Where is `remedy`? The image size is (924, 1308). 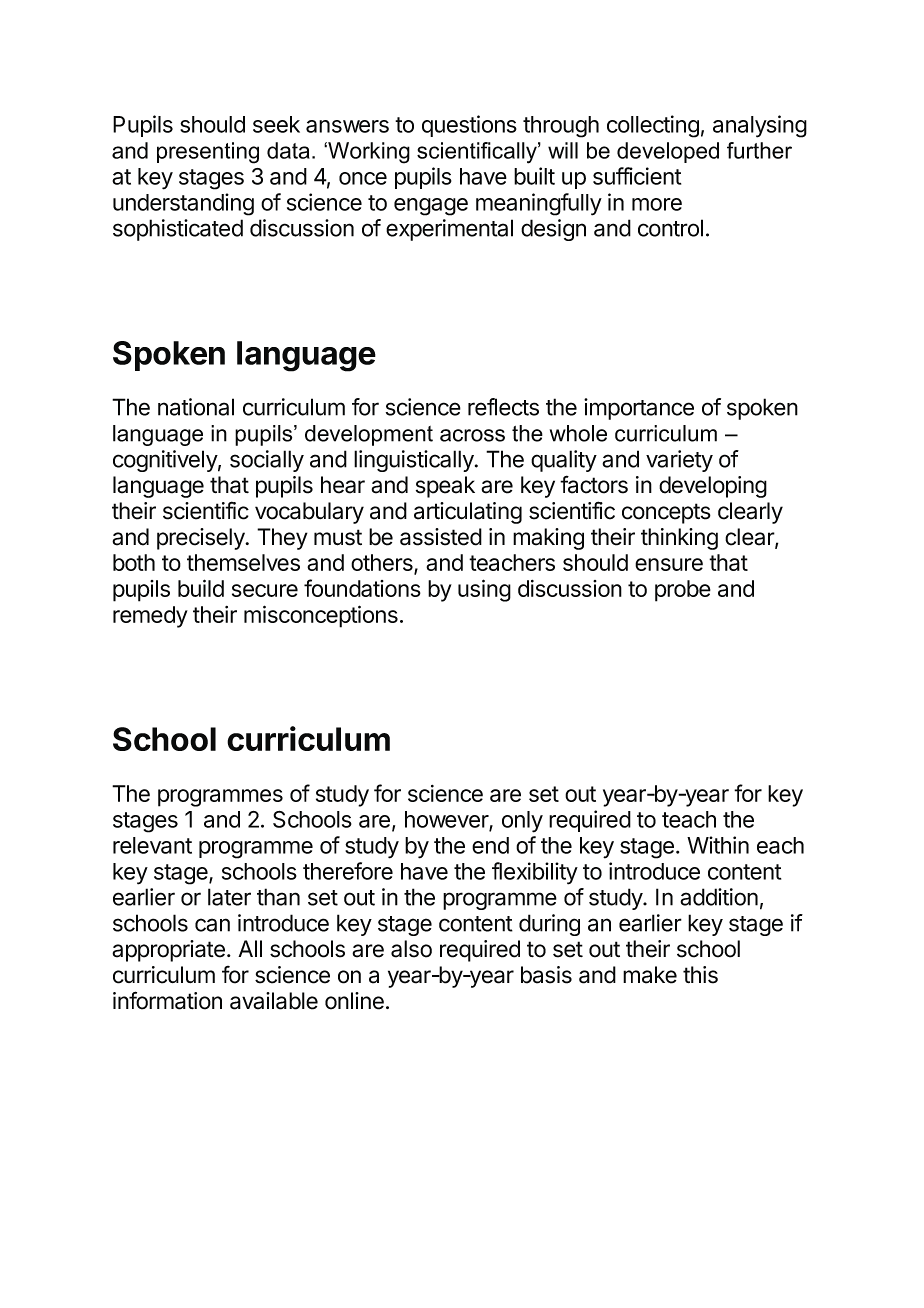 remedy is located at coordinates (150, 617).
